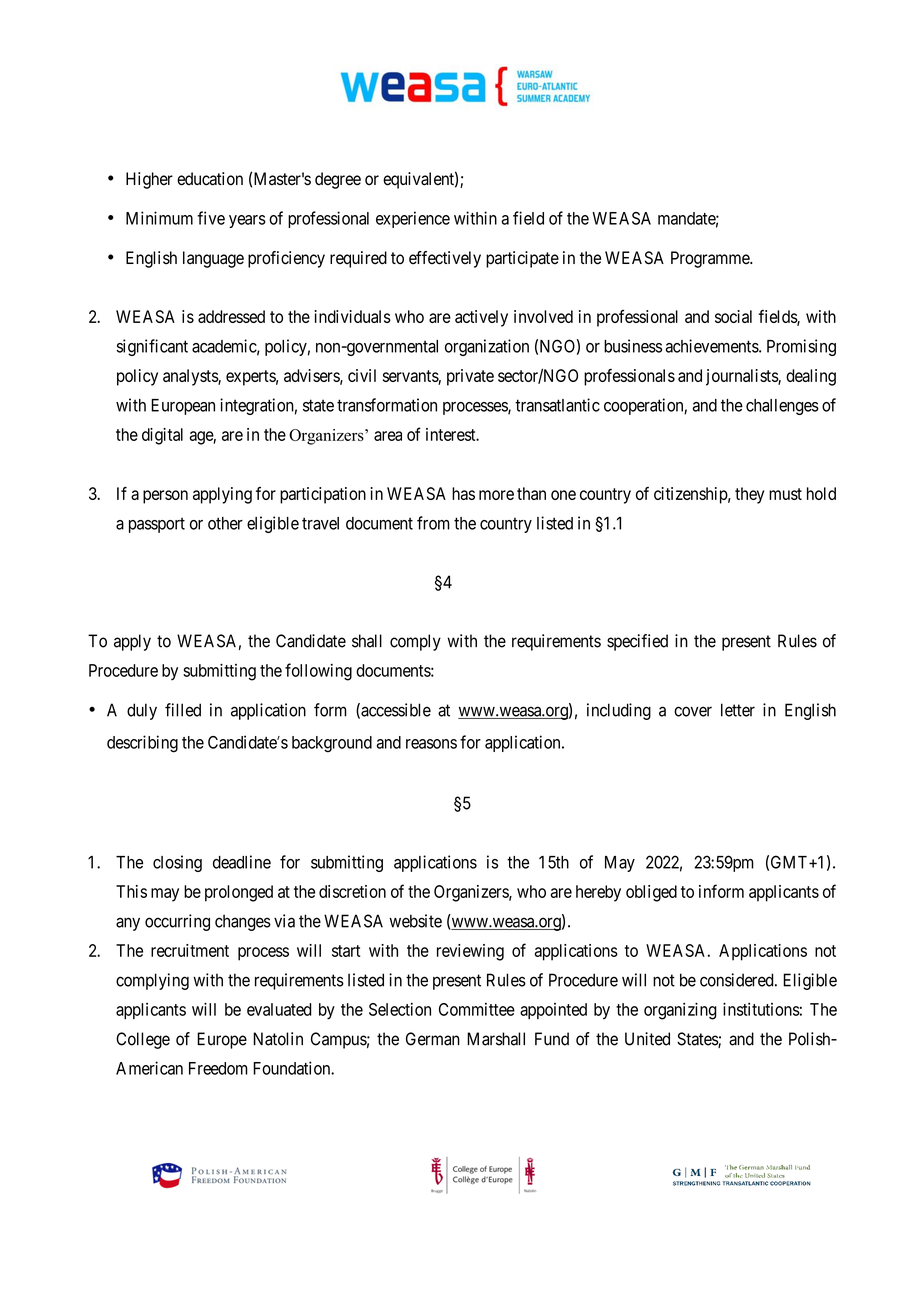  What do you see at coordinates (279, 1009) in the screenshot?
I see `evaluated` at bounding box center [279, 1009].
